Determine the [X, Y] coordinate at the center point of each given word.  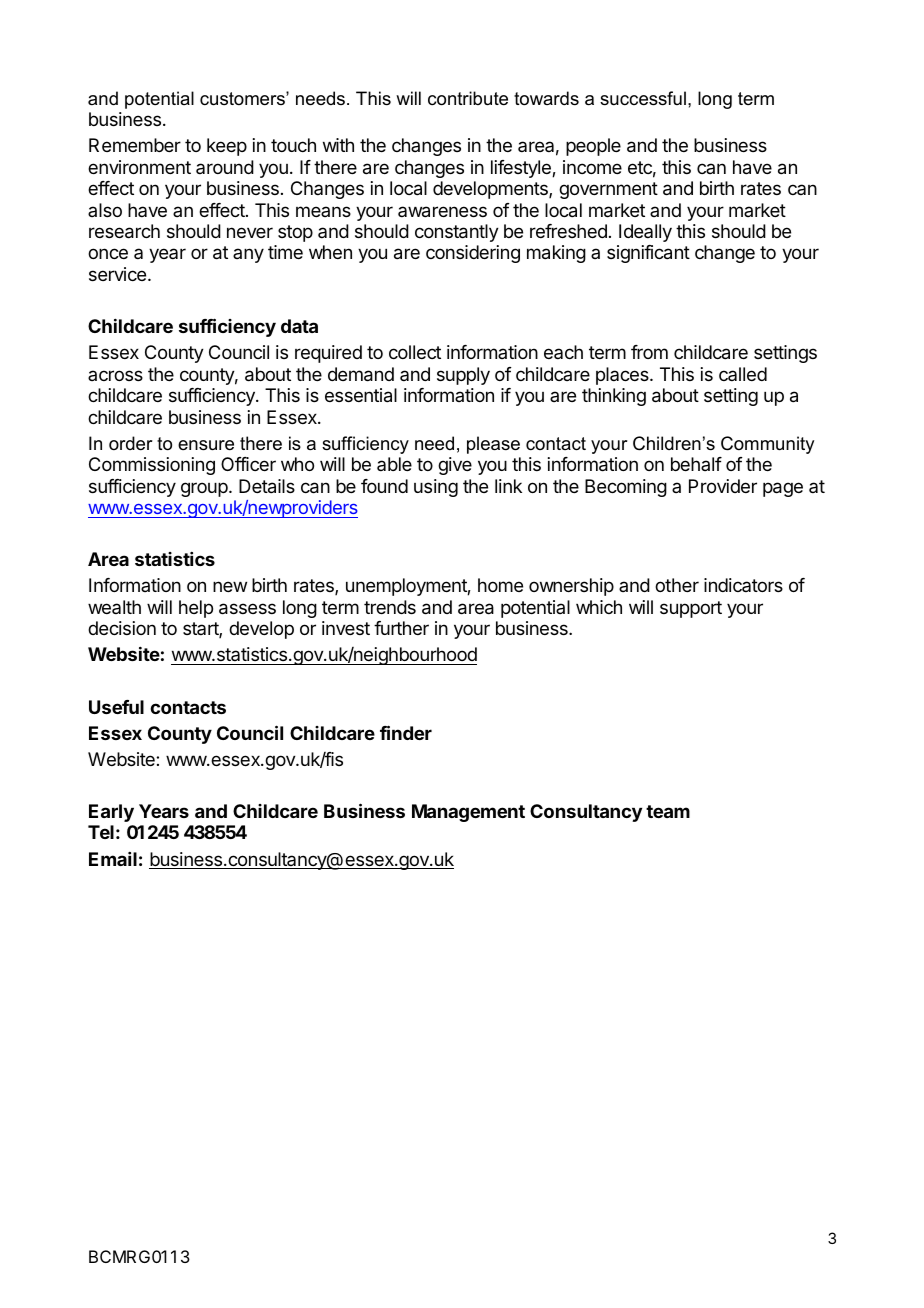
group [204, 489]
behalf [696, 464]
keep [227, 147]
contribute [468, 98]
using [436, 488]
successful [643, 98]
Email [113, 859]
